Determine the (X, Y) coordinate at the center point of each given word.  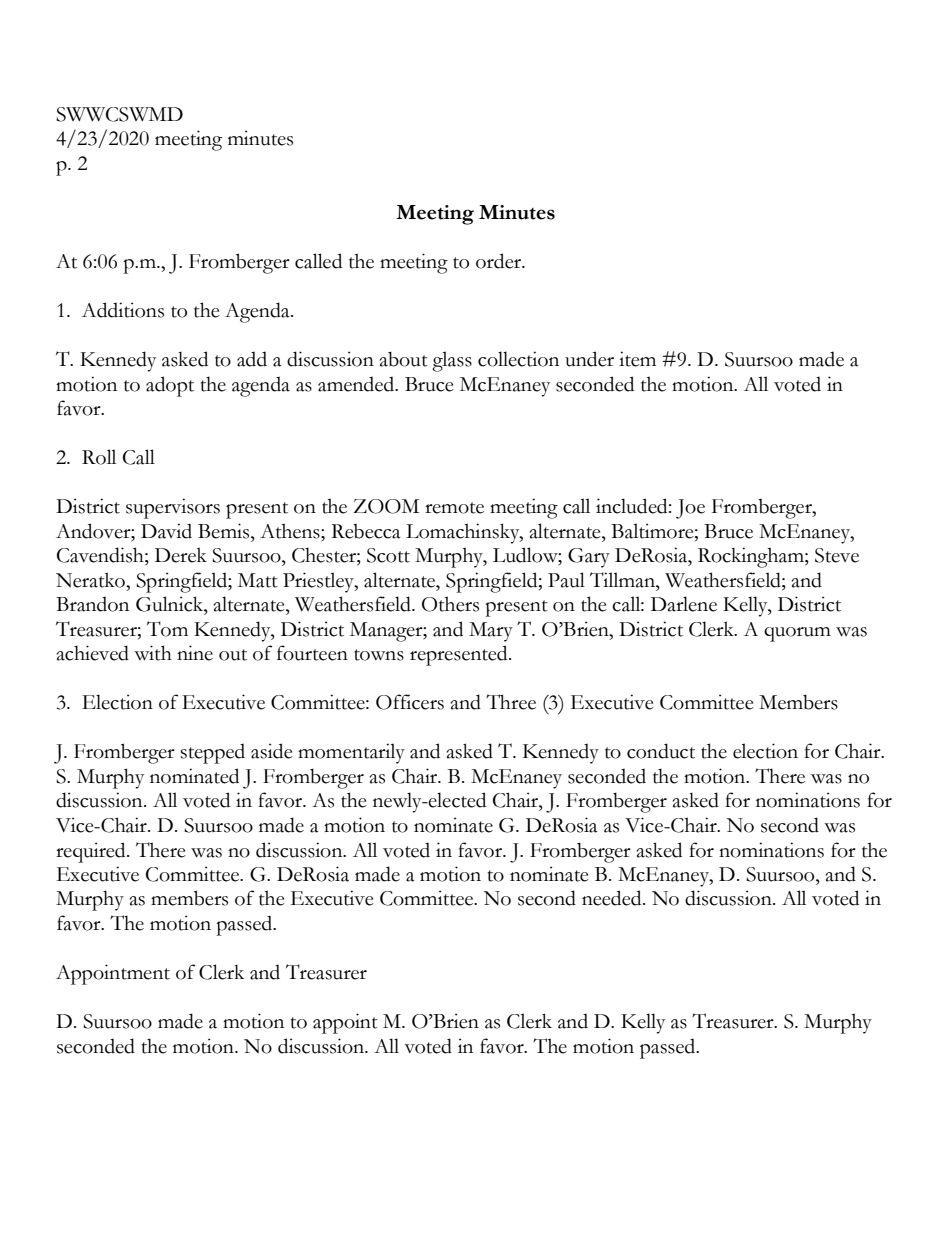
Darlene (684, 604)
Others (450, 604)
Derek (181, 555)
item (637, 359)
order (500, 261)
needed (613, 898)
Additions (123, 310)
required (92, 852)
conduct (661, 751)
